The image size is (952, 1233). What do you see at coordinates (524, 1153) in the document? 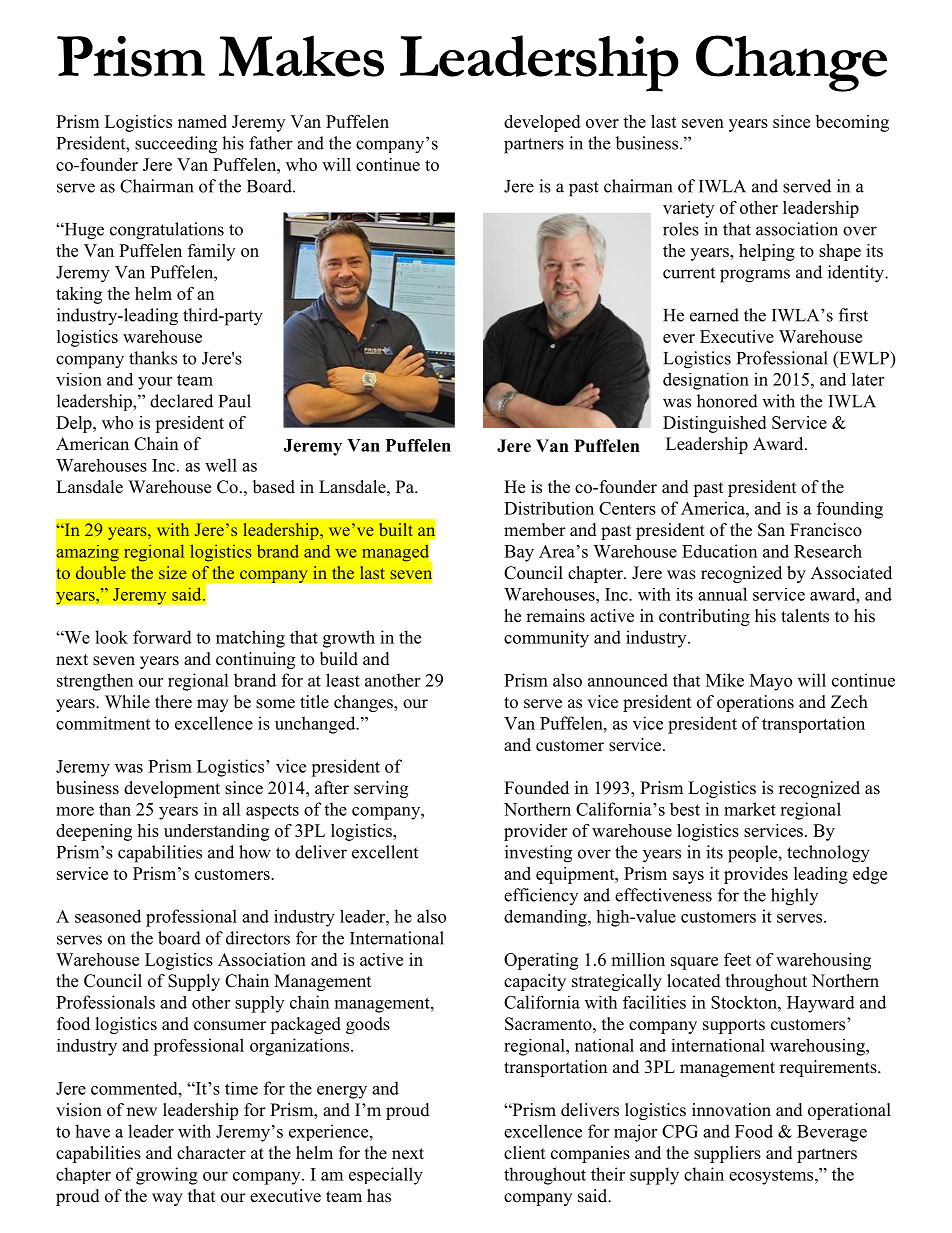
I see `client` at bounding box center [524, 1153].
